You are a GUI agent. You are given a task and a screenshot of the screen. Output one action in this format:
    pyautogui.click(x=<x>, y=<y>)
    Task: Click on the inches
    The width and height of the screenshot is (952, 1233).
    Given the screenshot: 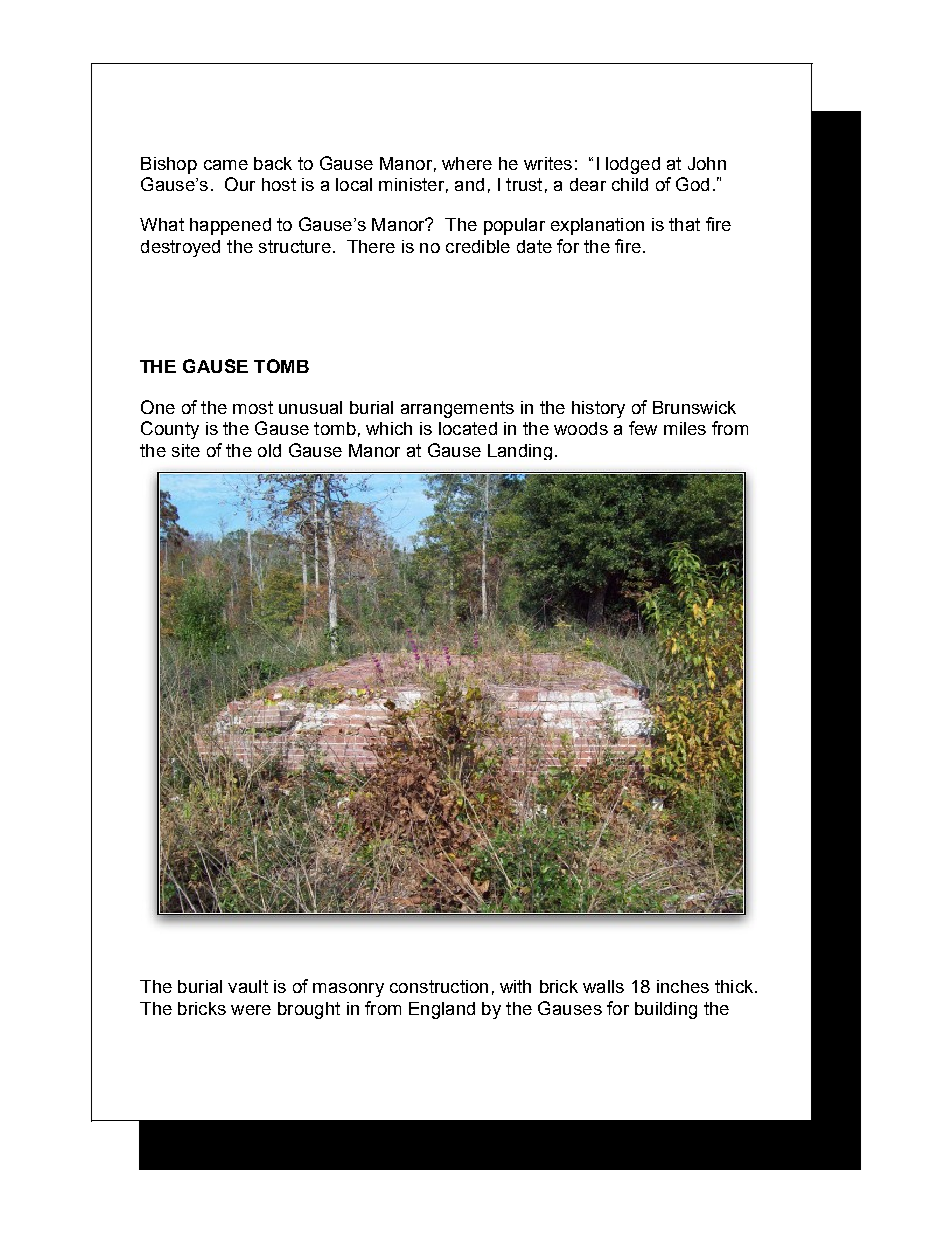 What is the action you would take?
    pyautogui.click(x=683, y=986)
